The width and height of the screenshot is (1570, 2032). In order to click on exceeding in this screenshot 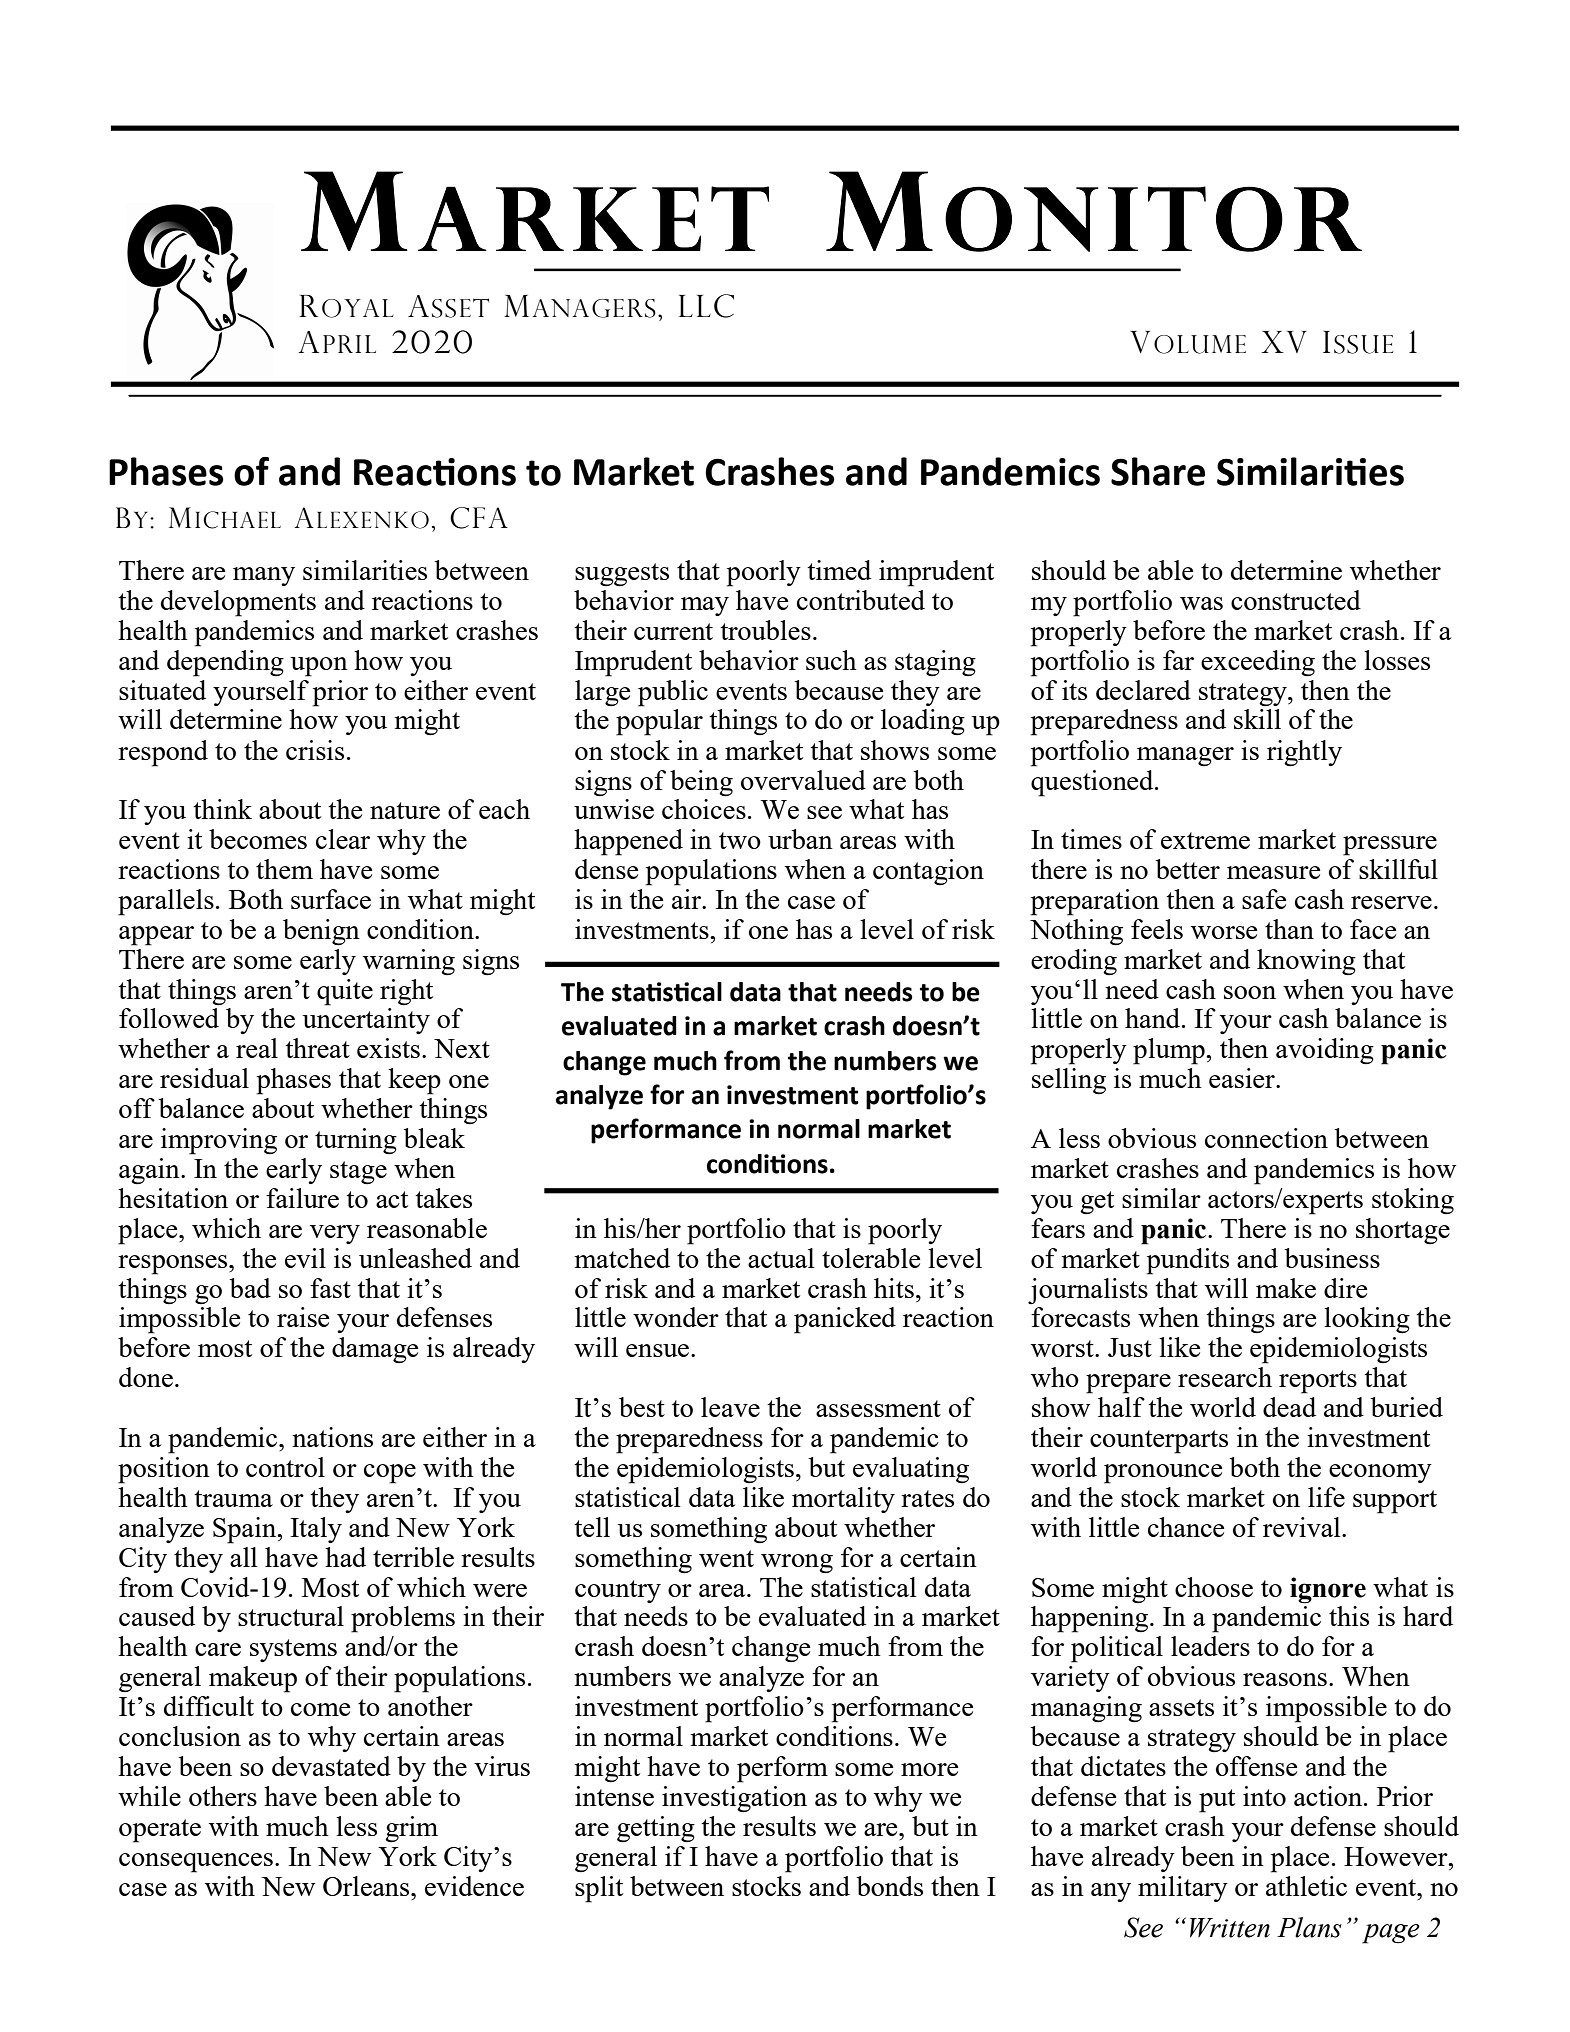, I will do `click(1258, 663)`.
